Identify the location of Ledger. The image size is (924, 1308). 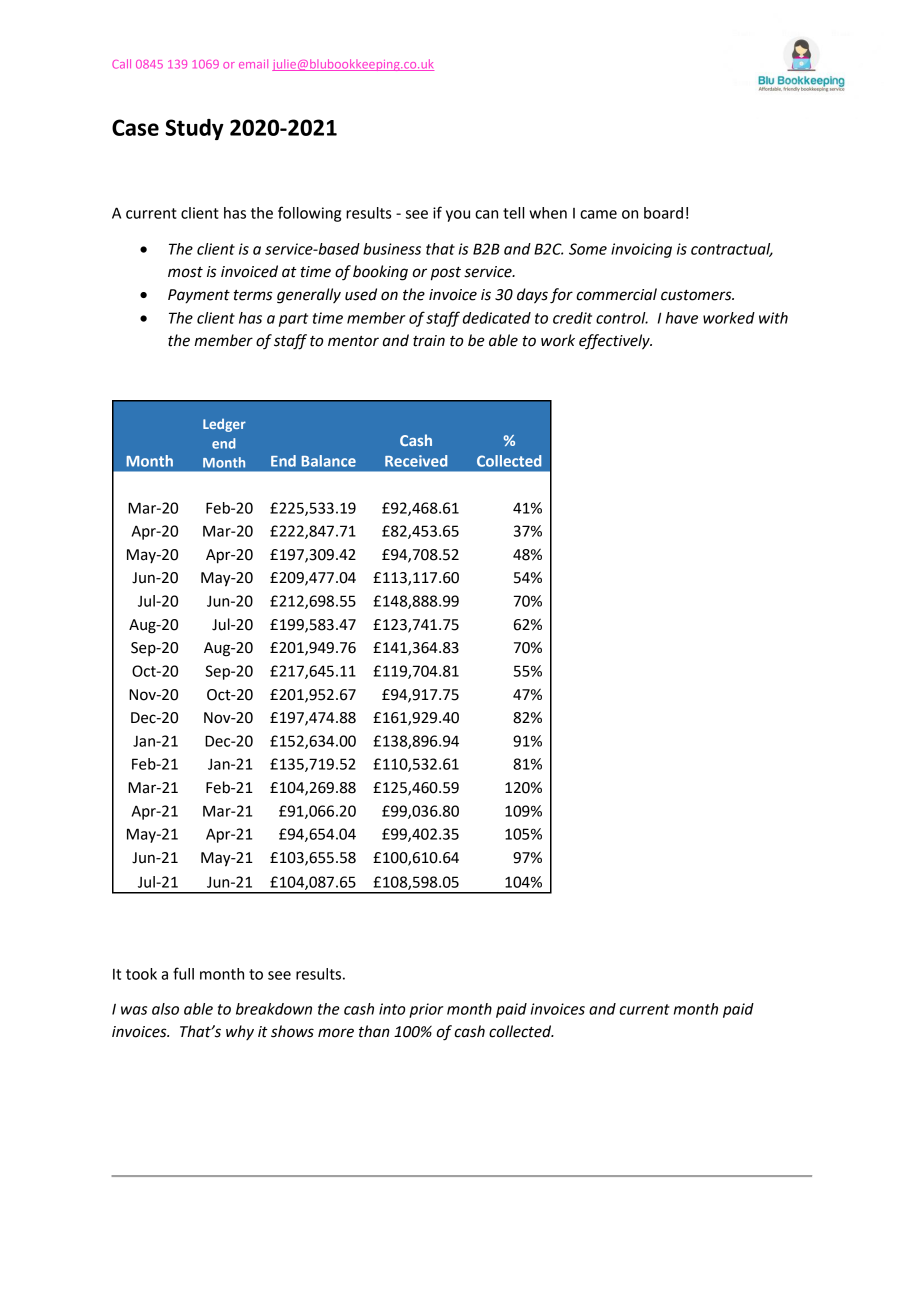
(224, 425).
